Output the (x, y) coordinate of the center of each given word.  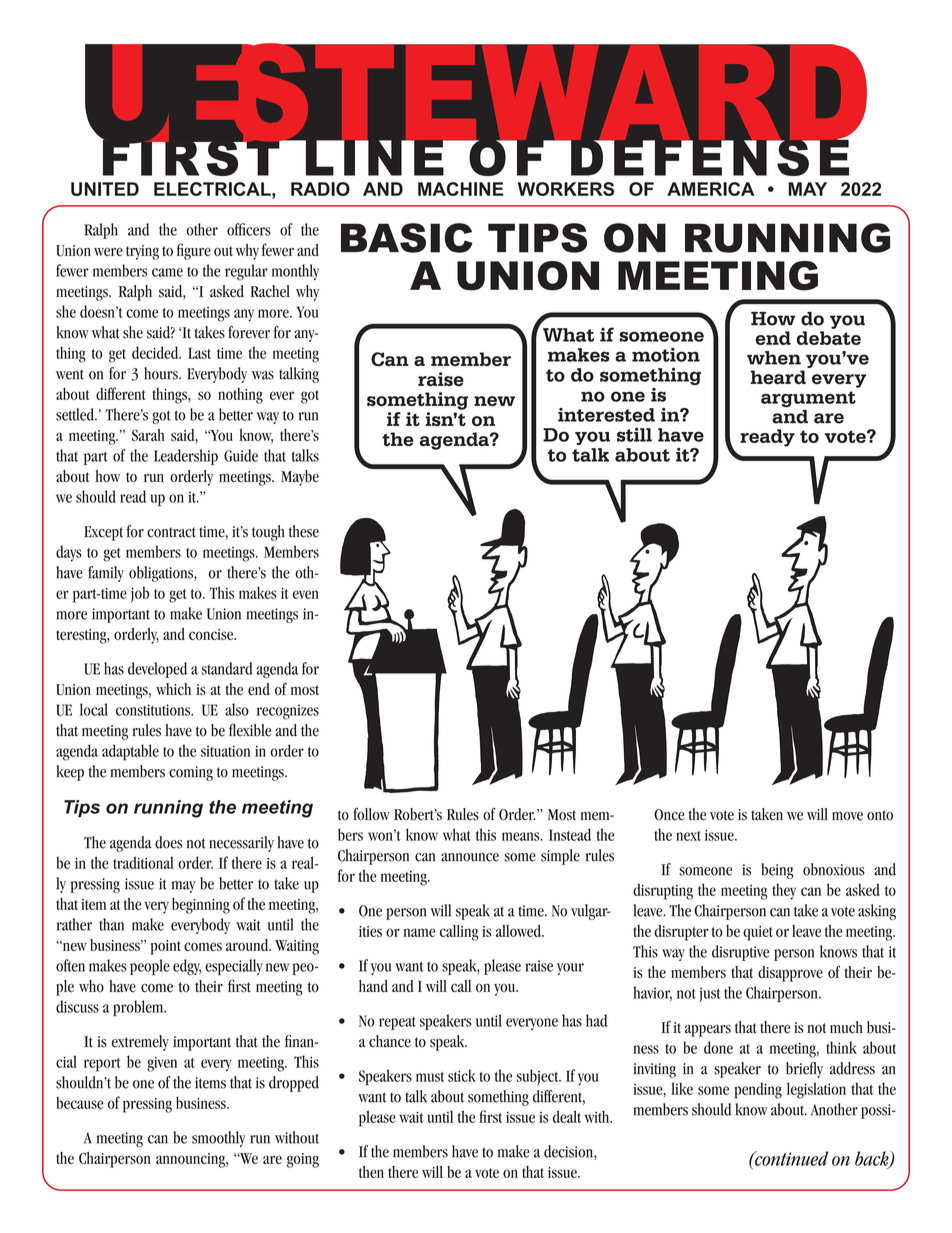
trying (142, 252)
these (304, 531)
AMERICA (711, 189)
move (847, 816)
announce (470, 857)
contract (171, 532)
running (168, 809)
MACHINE (460, 189)
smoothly (219, 1139)
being (778, 871)
